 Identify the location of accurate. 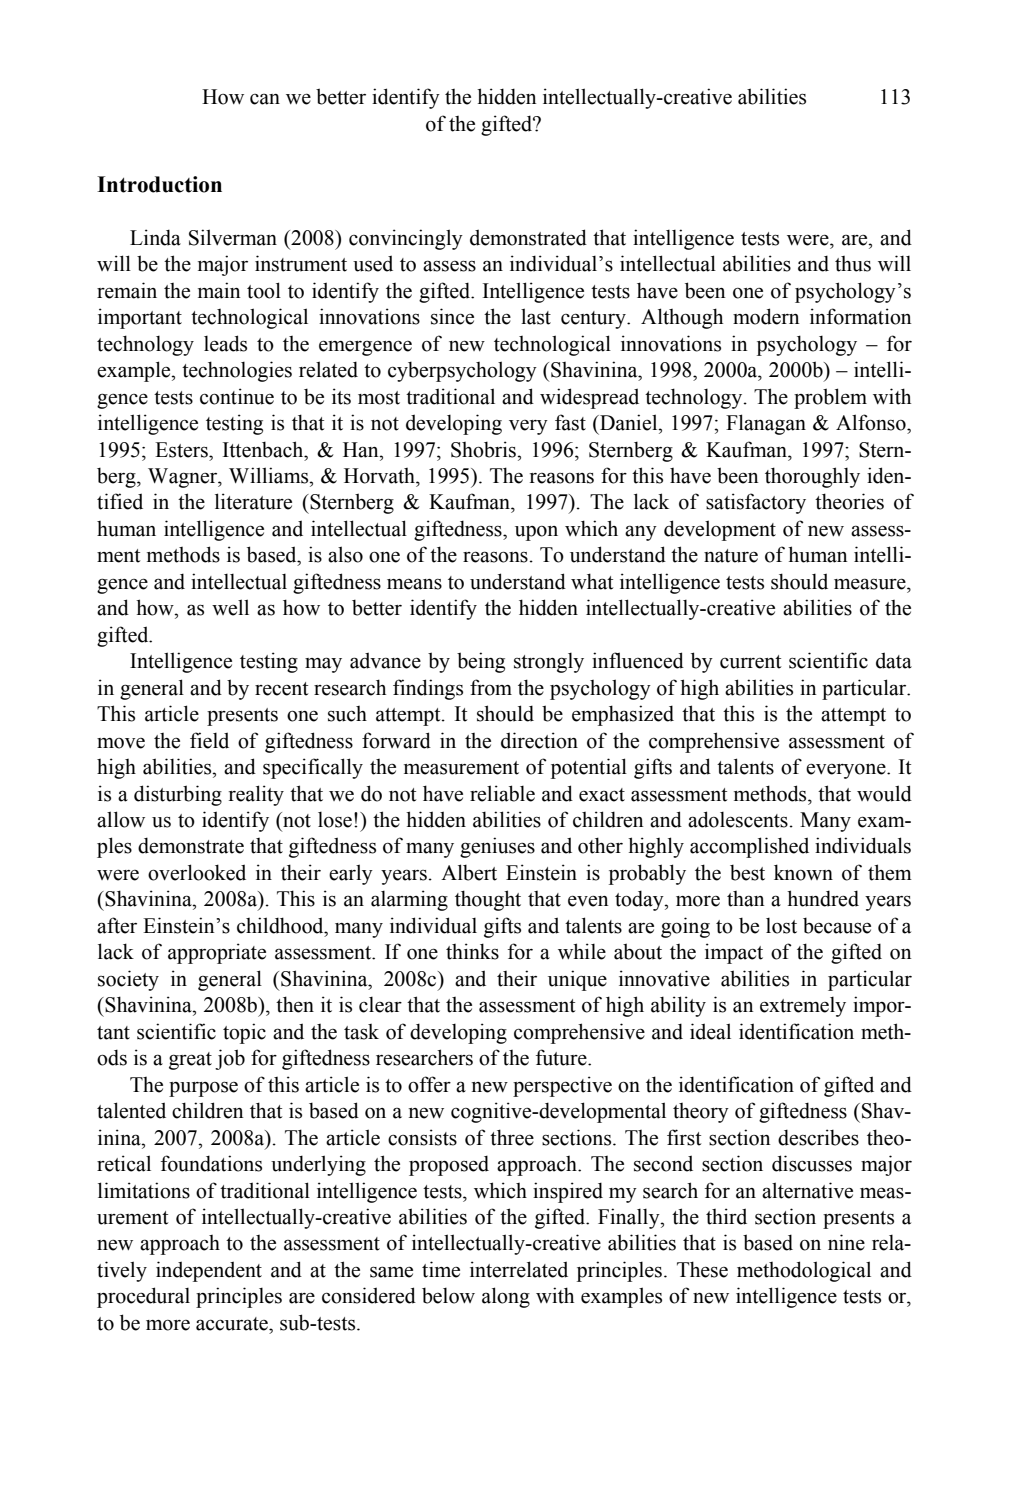
(233, 1324).
